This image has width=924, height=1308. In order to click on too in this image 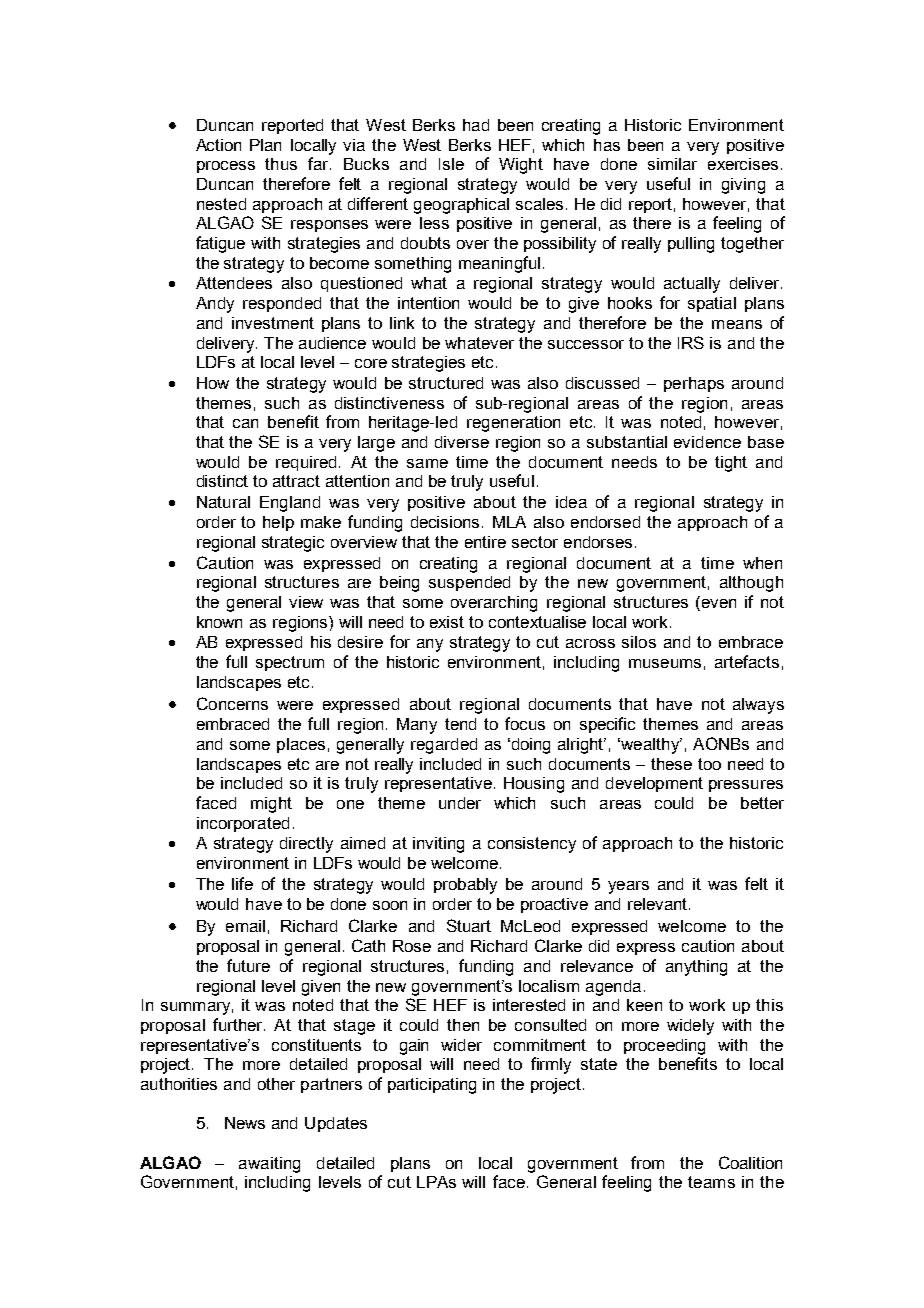, I will do `click(709, 764)`.
